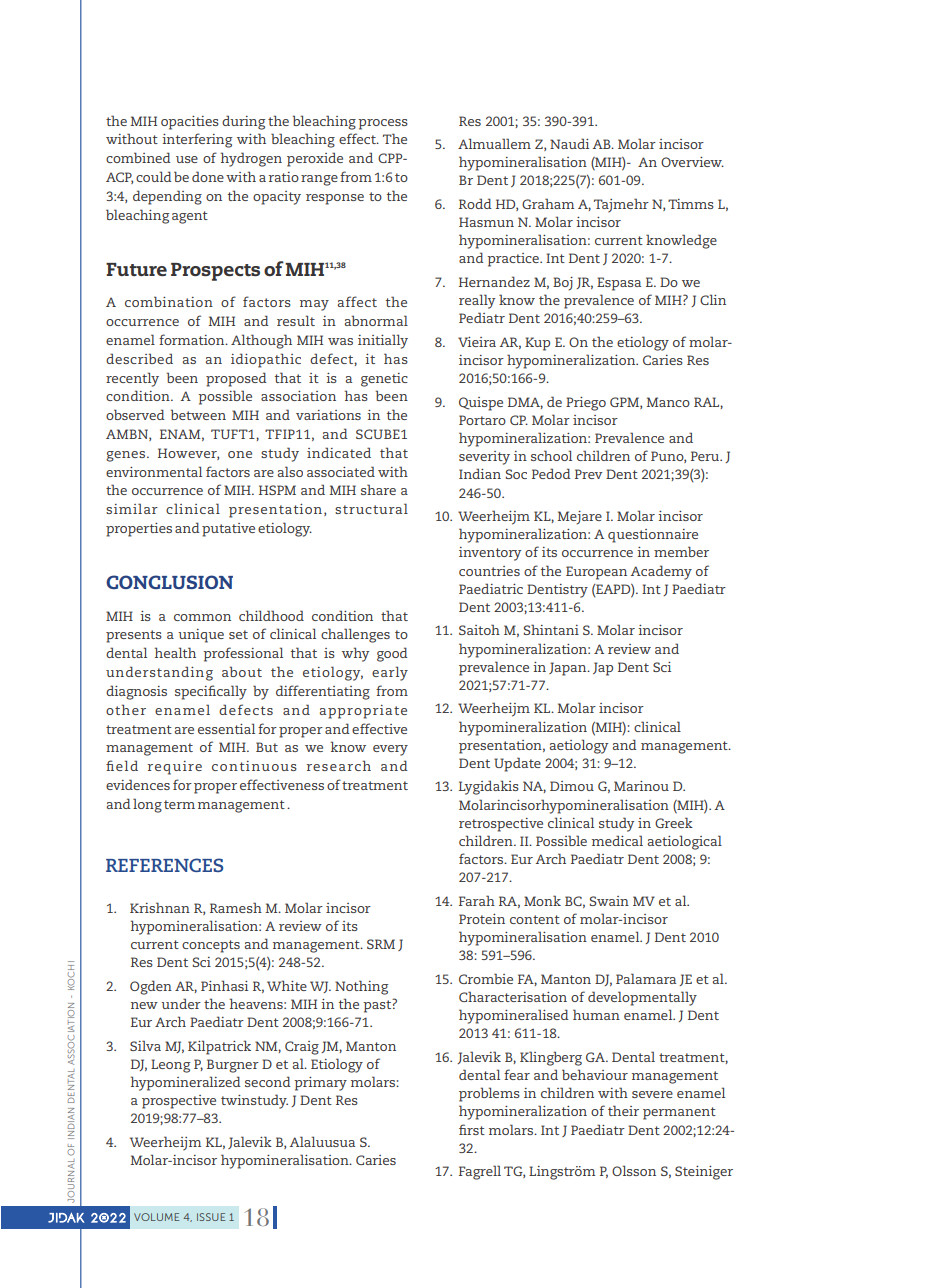  I want to click on Overview, so click(692, 162).
